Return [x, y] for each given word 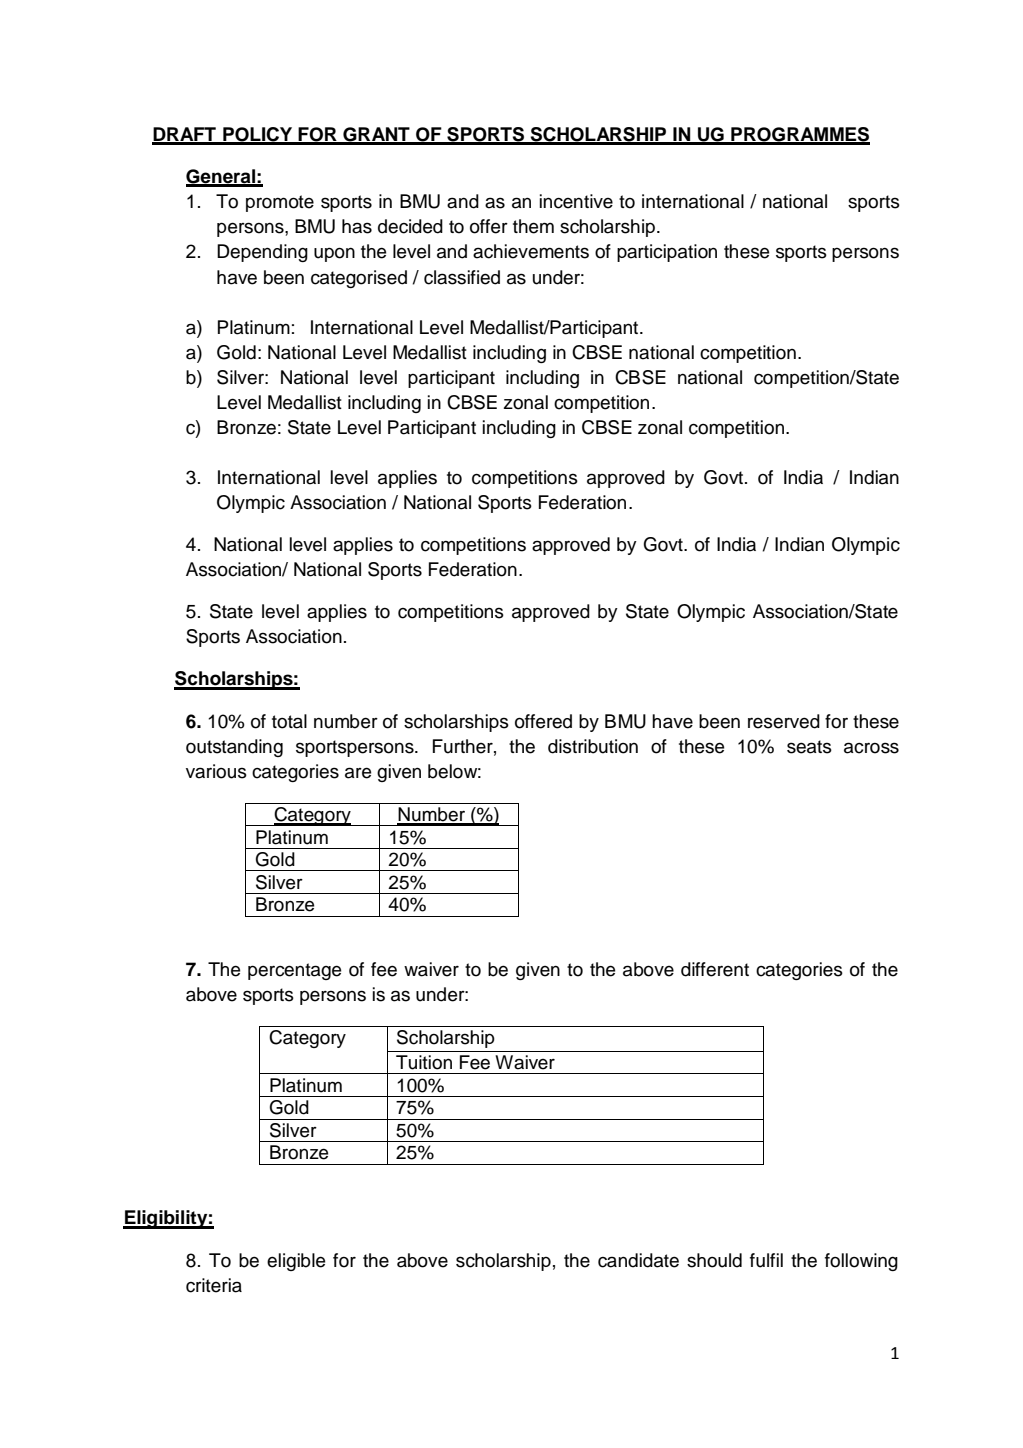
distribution [593, 746]
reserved [784, 721]
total [289, 721]
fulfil [766, 1260]
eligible [296, 1262]
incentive [576, 201]
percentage [294, 971]
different [715, 969]
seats [809, 747]
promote [280, 203]
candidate [638, 1260]
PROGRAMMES [799, 135]
